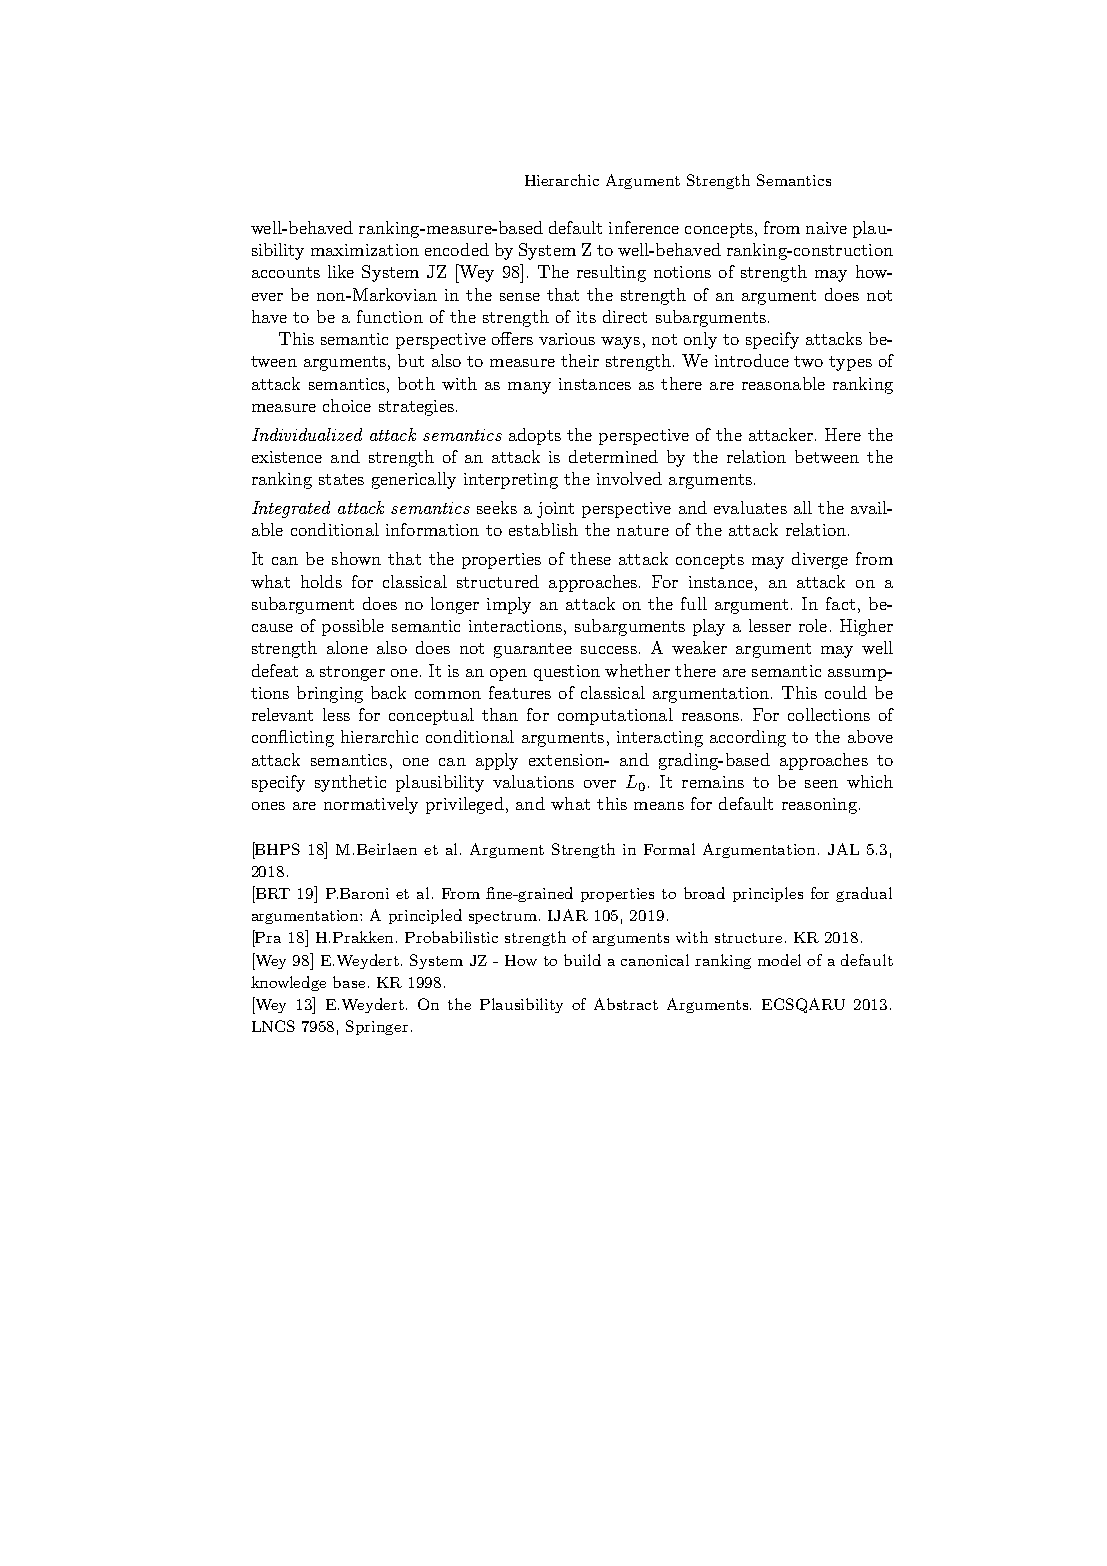 The height and width of the screenshot is (1566, 1107). What do you see at coordinates (533, 650) in the screenshot?
I see `guarantee` at bounding box center [533, 650].
